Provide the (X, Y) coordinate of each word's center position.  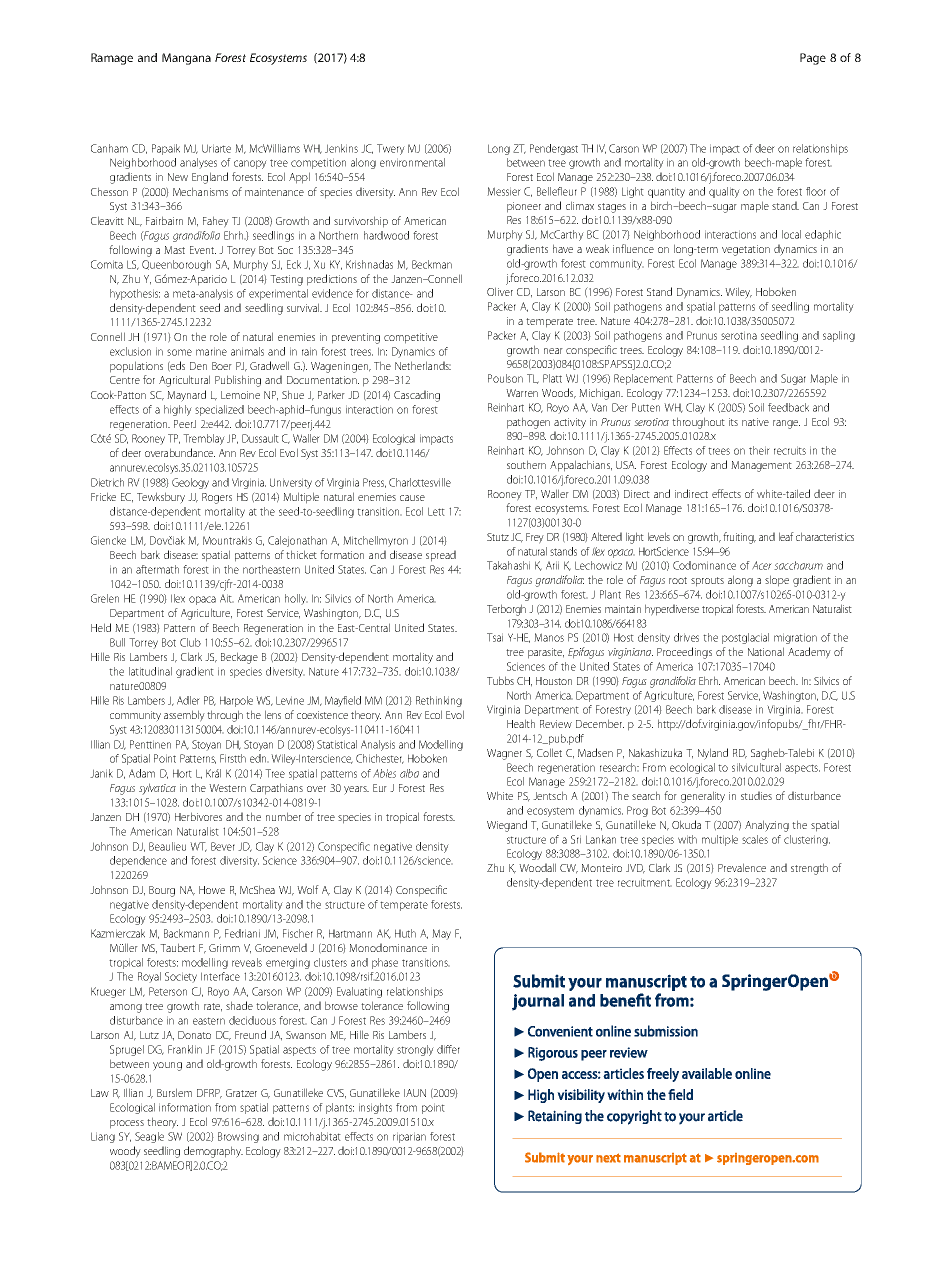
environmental (412, 162)
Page (813, 59)
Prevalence (742, 867)
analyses (198, 163)
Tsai (495, 637)
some (179, 352)
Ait (227, 598)
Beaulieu (167, 846)
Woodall (537, 867)
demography (213, 1152)
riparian (409, 1137)
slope (777, 581)
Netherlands (423, 365)
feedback (788, 407)
